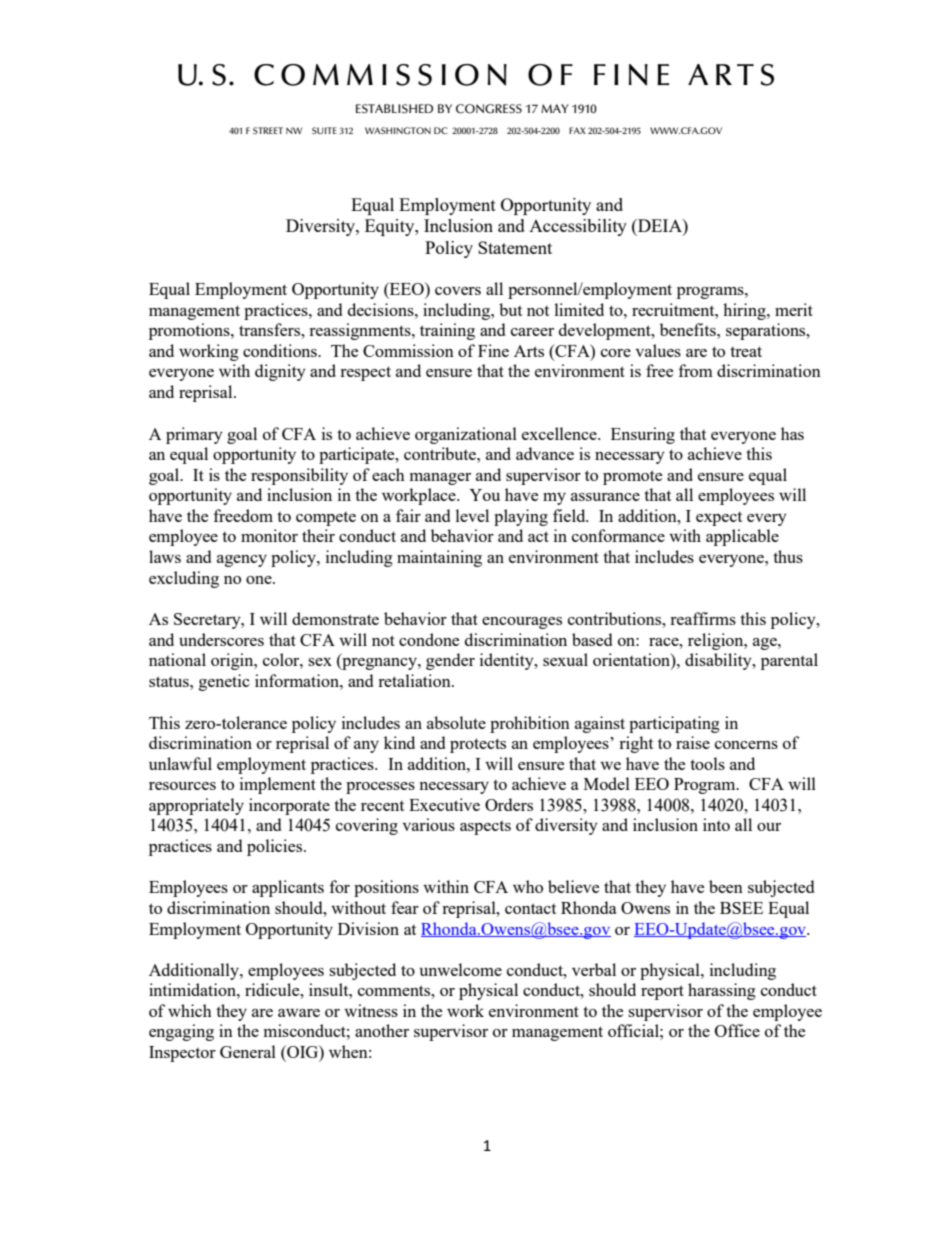 The image size is (952, 1233). I want to click on reaffirms, so click(703, 618).
